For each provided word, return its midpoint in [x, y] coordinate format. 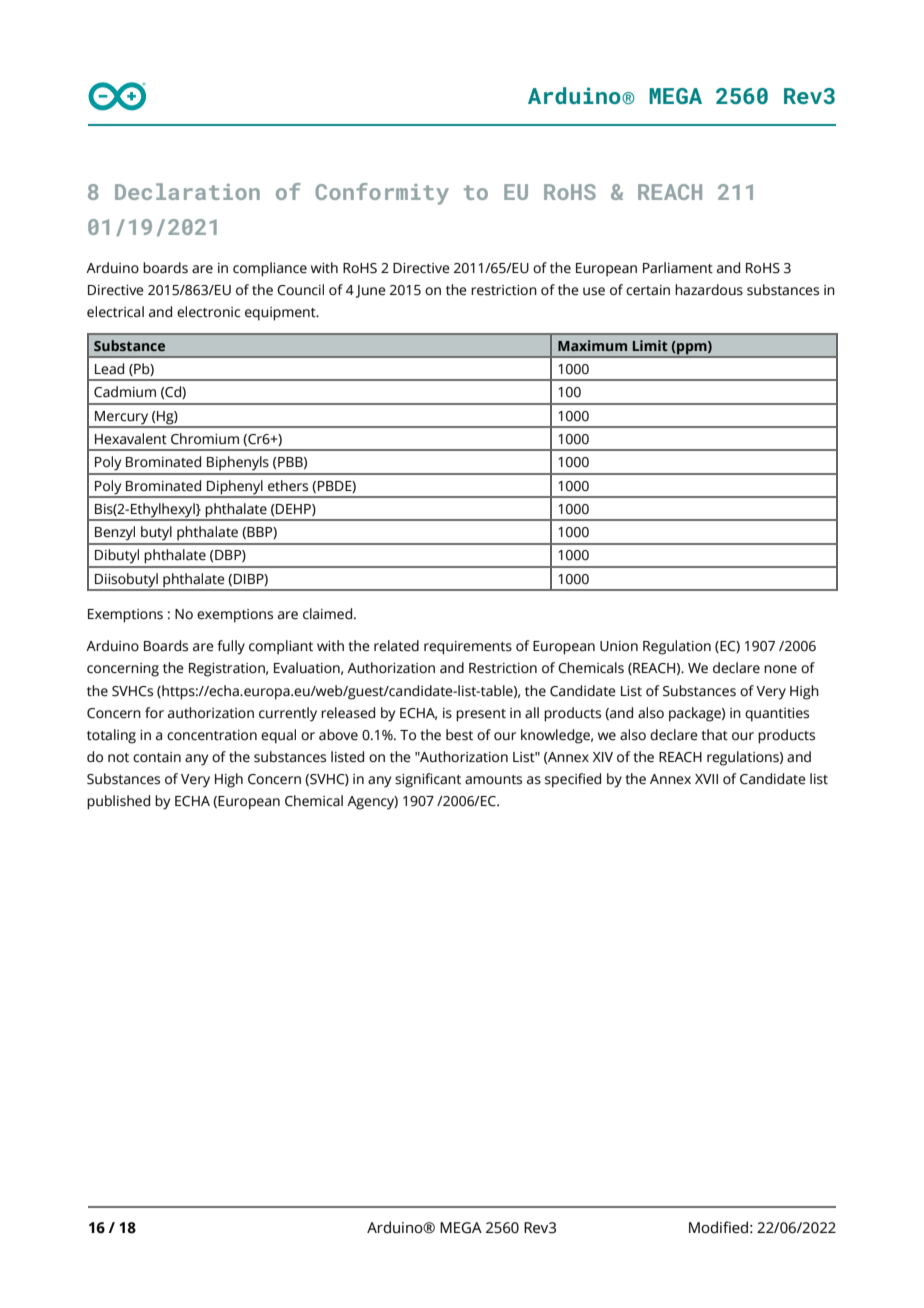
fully [231, 647]
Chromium [205, 439]
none [780, 669]
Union [619, 646]
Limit [650, 345]
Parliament [678, 268]
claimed [329, 614]
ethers [288, 486]
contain [157, 757]
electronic [208, 312]
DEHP [294, 510]
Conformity [382, 194]
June [371, 291]
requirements [468, 648]
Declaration [187, 191]
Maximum [592, 345]
